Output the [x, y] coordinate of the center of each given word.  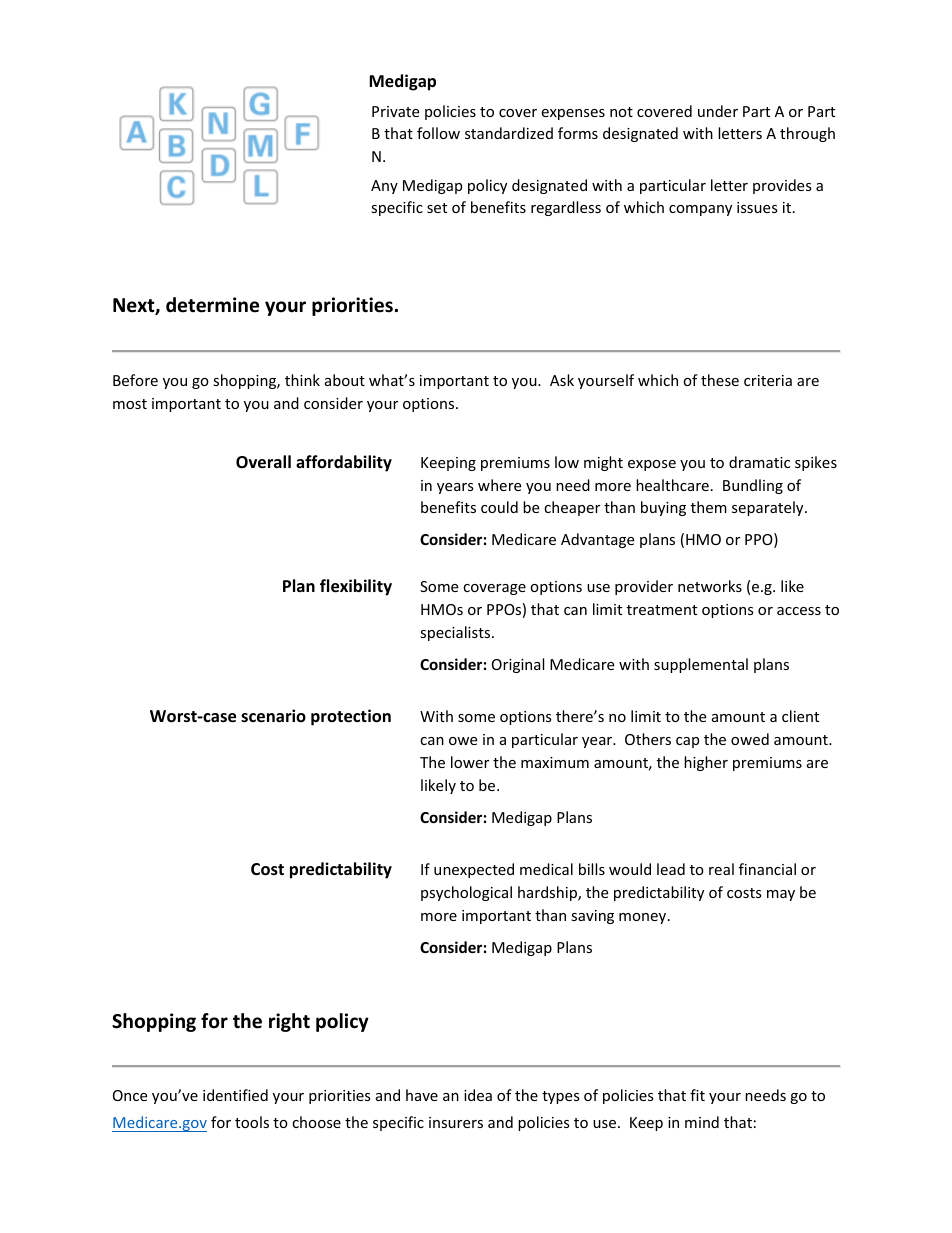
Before [135, 380]
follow [438, 133]
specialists [456, 633]
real [721, 869]
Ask [562, 380]
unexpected [474, 870]
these [720, 380]
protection [351, 717]
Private [395, 111]
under [718, 111]
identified [235, 1095]
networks [710, 586]
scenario [273, 716]
